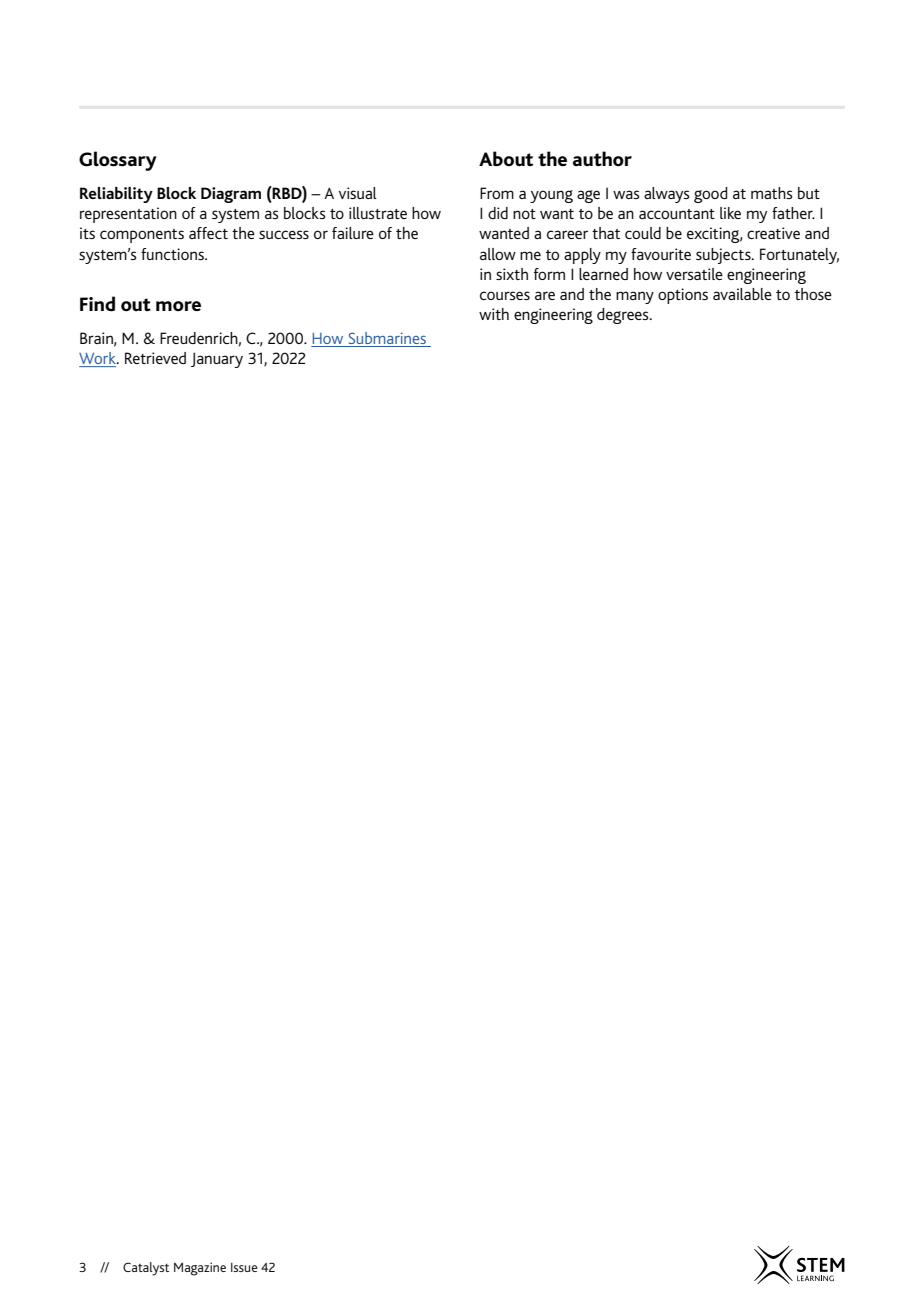 The image size is (924, 1308). What do you see at coordinates (497, 193) in the screenshot?
I see `From` at bounding box center [497, 193].
